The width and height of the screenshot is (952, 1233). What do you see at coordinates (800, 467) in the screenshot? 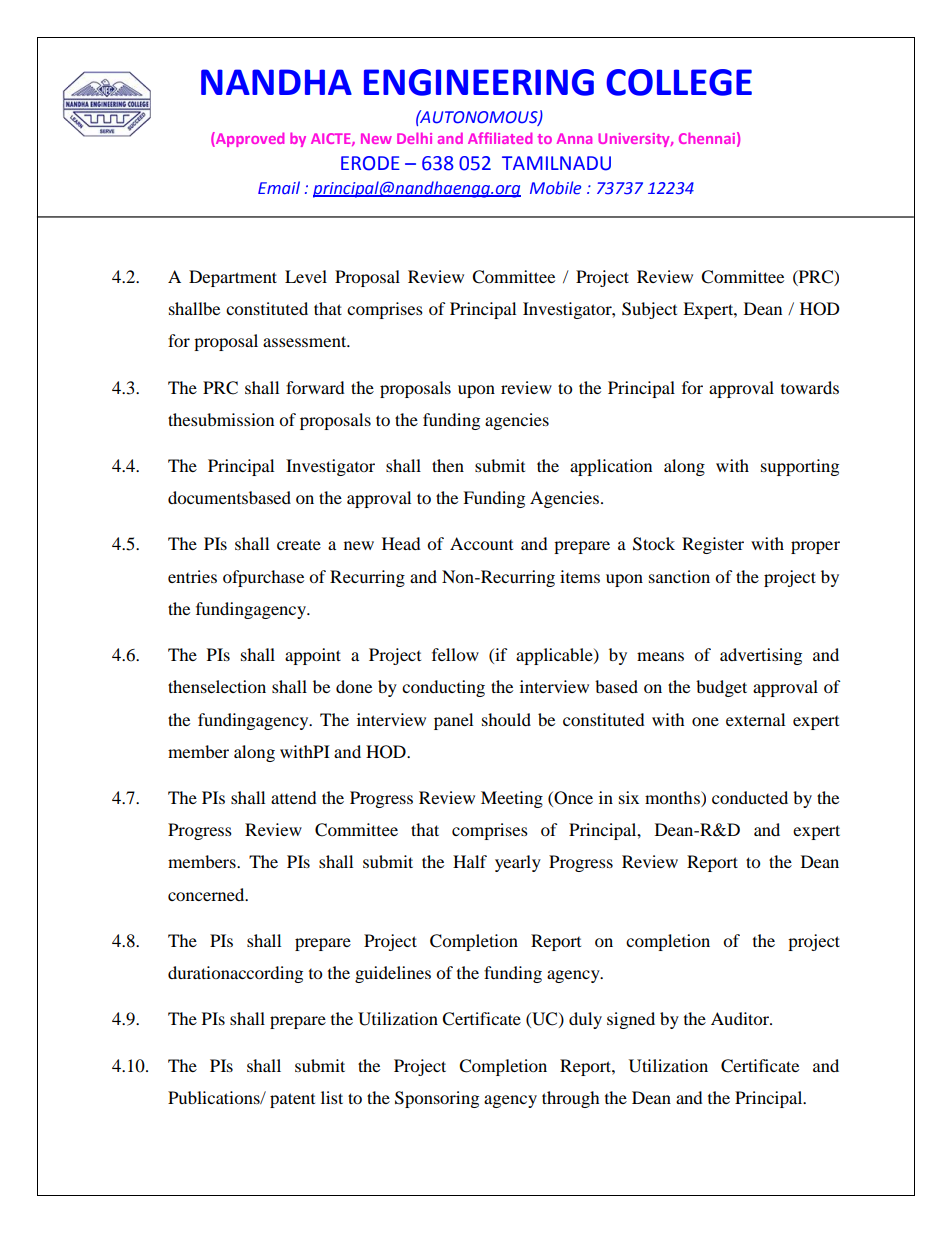
I see `supporting` at bounding box center [800, 467].
